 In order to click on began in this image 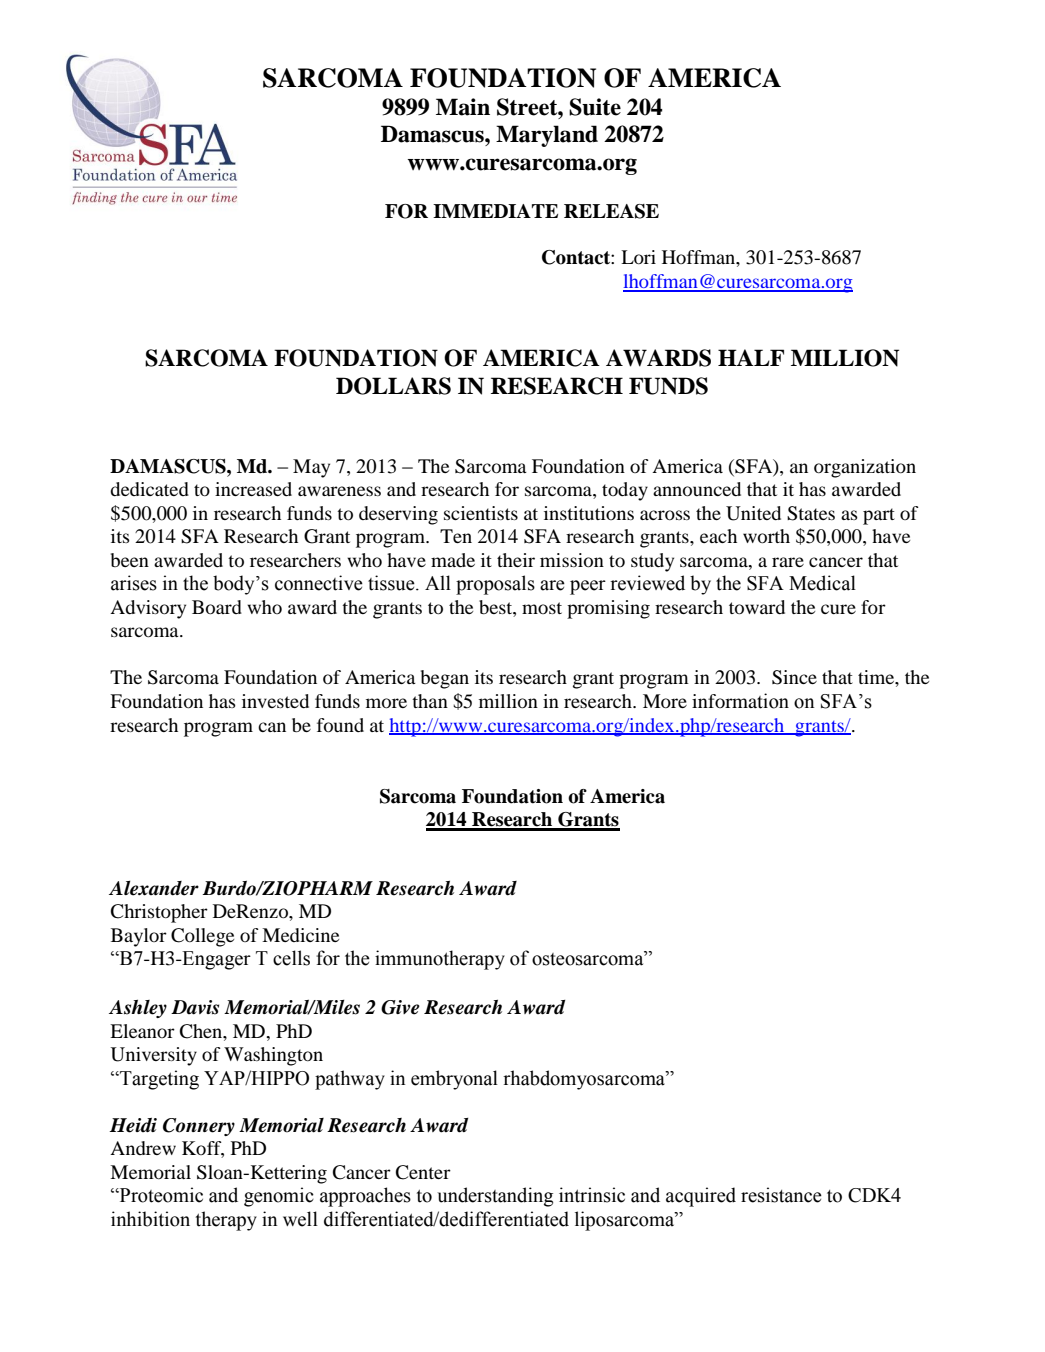, I will do `click(445, 679)`.
